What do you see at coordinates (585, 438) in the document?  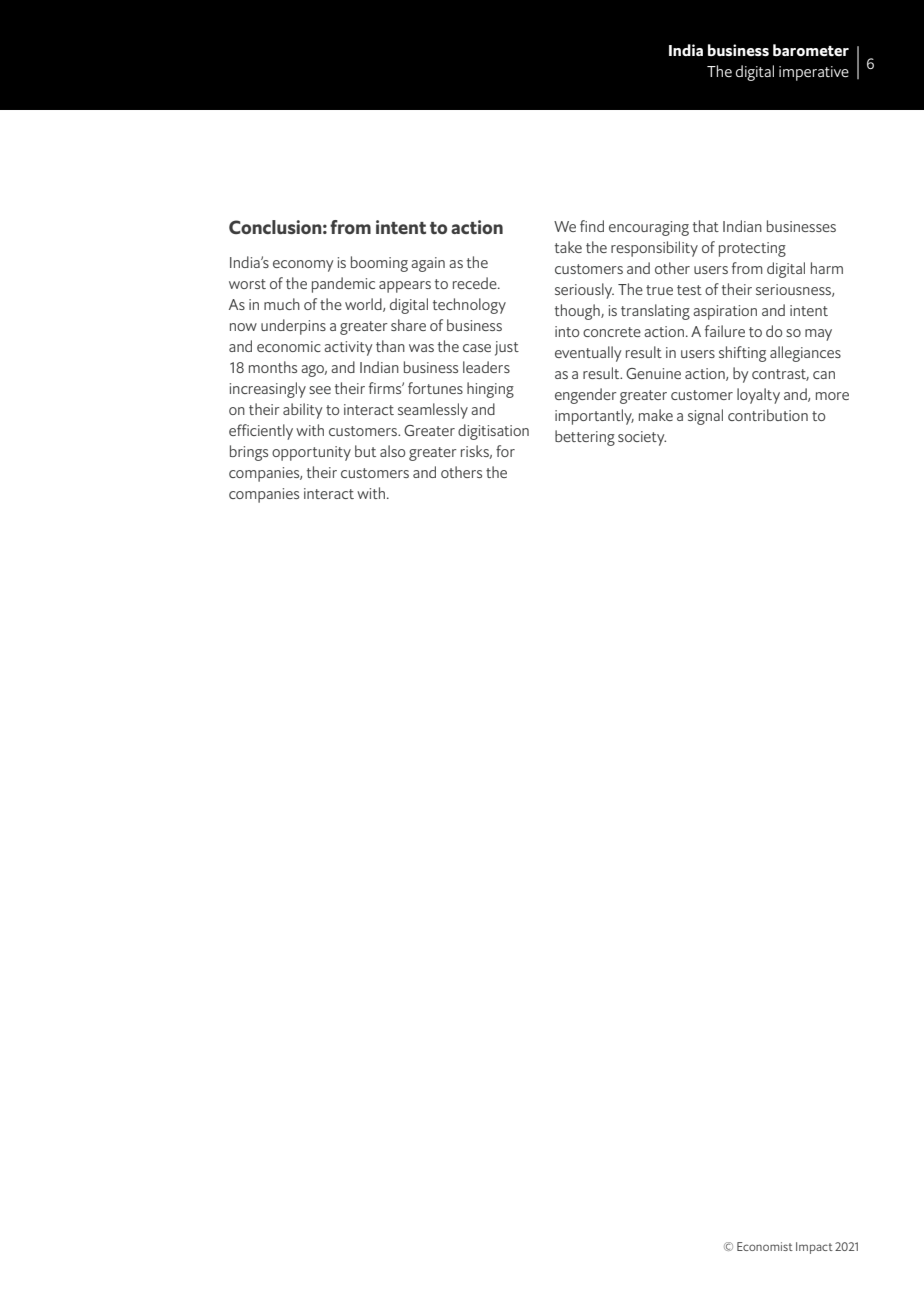 I see `bettering` at bounding box center [585, 438].
